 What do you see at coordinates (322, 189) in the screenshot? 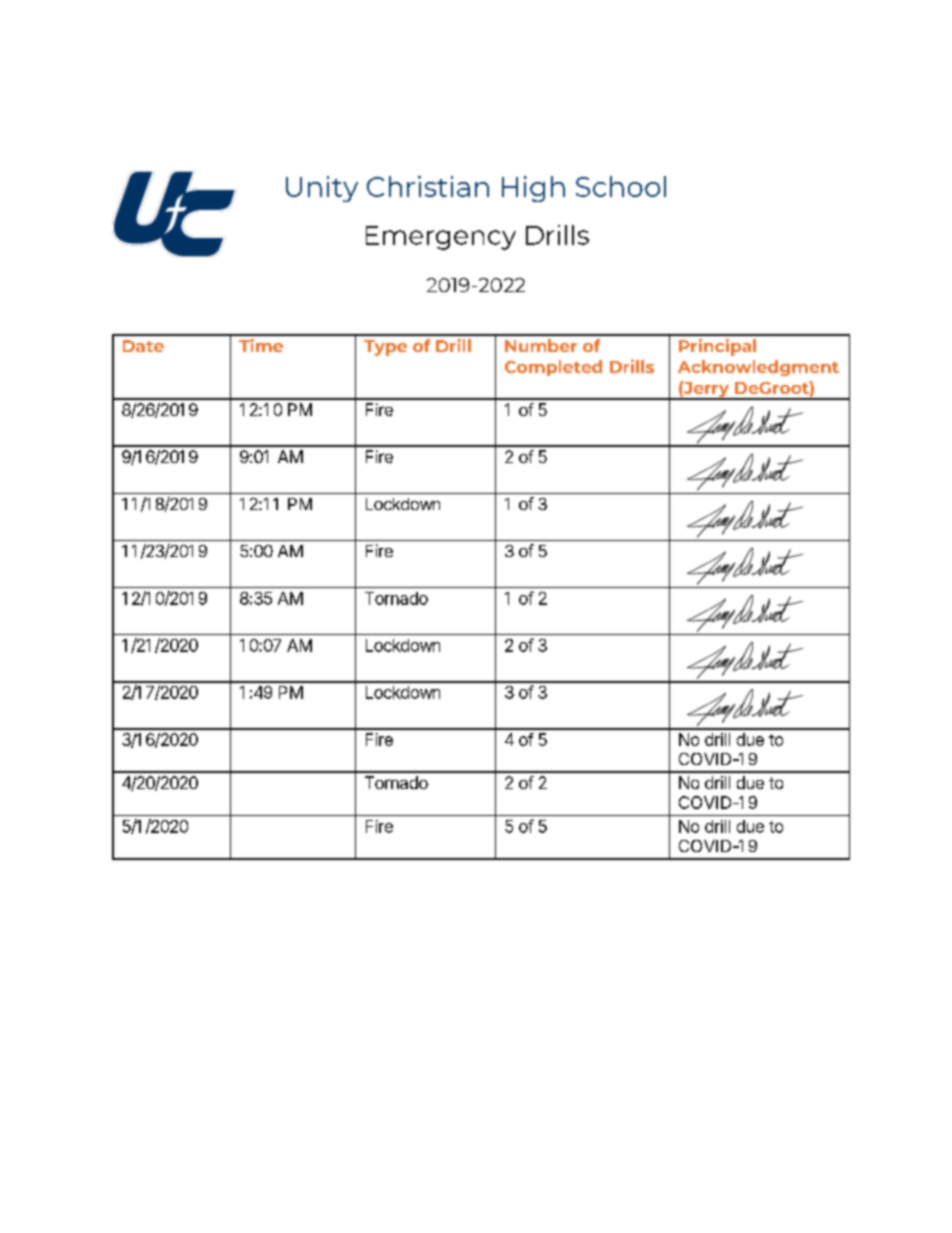
I see `Unity` at bounding box center [322, 189].
